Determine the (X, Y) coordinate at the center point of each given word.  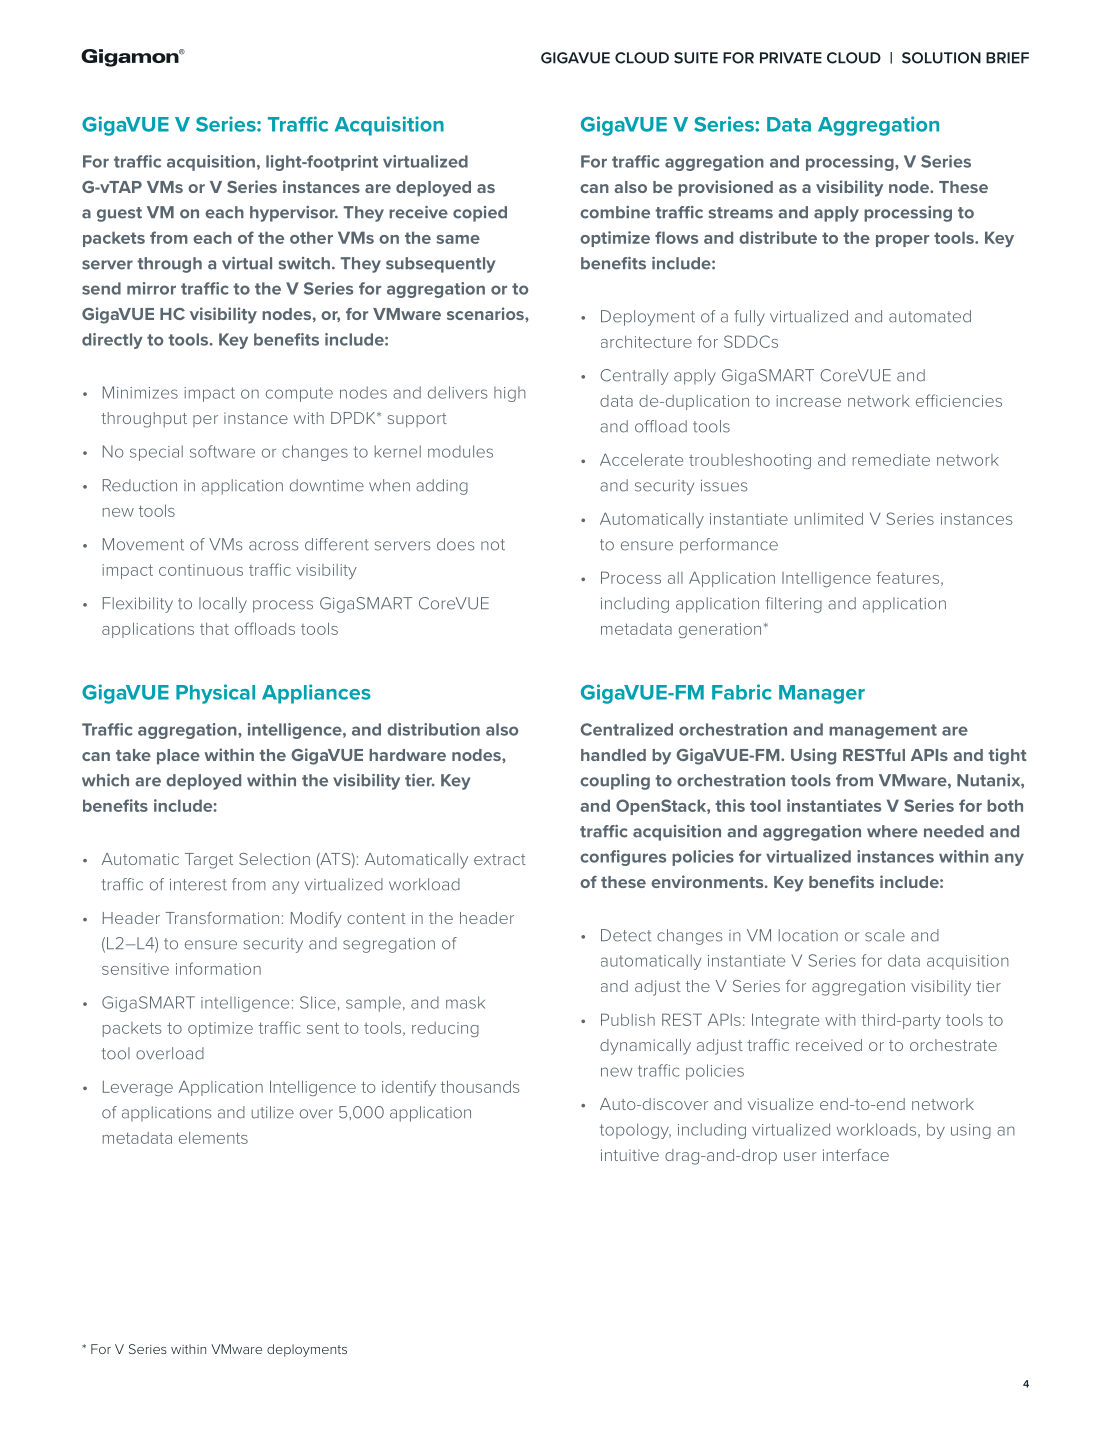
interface (856, 1155)
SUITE (696, 58)
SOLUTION (941, 58)
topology (635, 1131)
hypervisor (294, 214)
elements (213, 1138)
